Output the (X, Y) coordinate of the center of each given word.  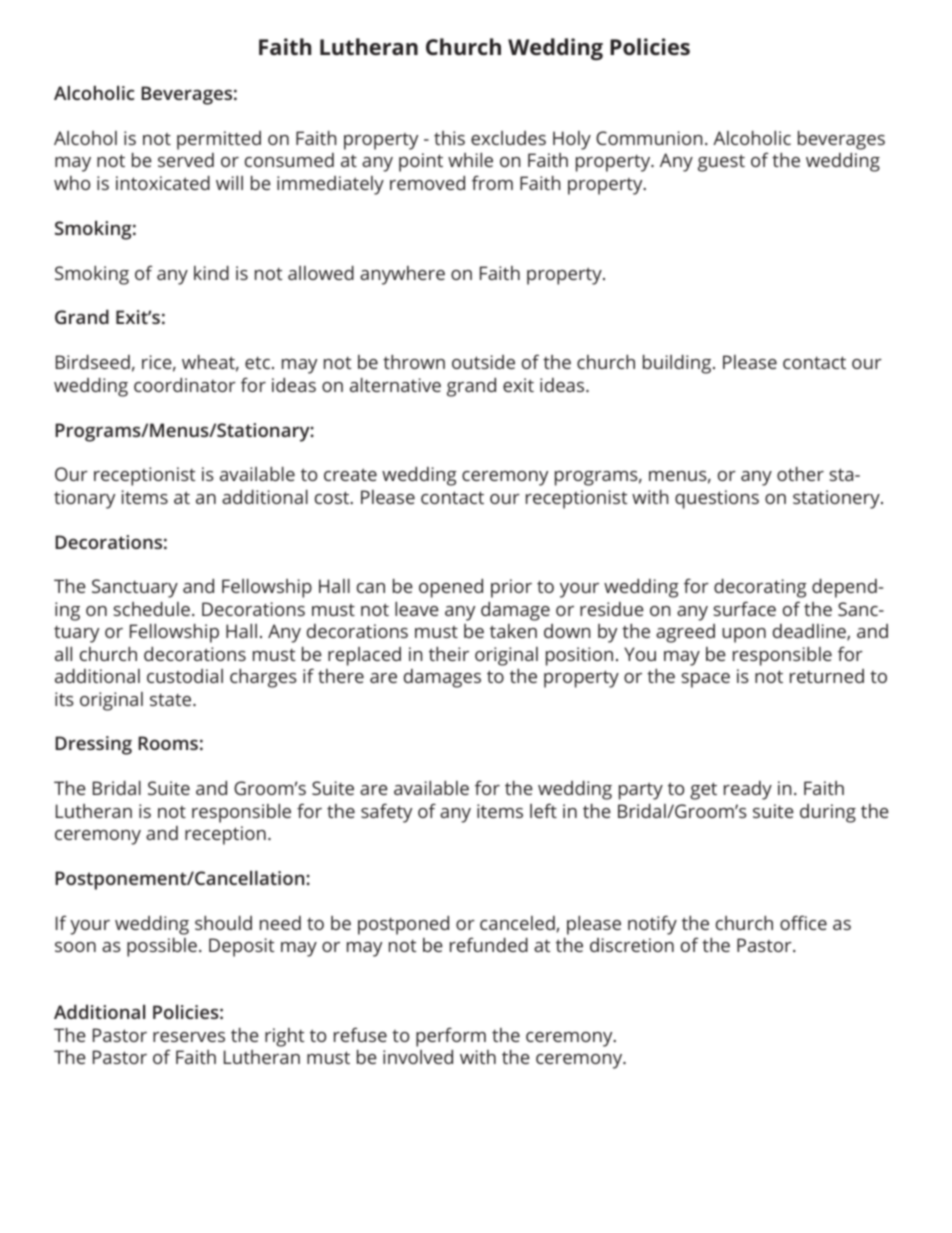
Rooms (168, 743)
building (678, 364)
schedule (151, 609)
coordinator (185, 385)
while (470, 160)
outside (483, 362)
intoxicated (163, 183)
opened (451, 588)
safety (386, 813)
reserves (189, 1037)
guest (721, 163)
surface (744, 608)
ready (748, 790)
